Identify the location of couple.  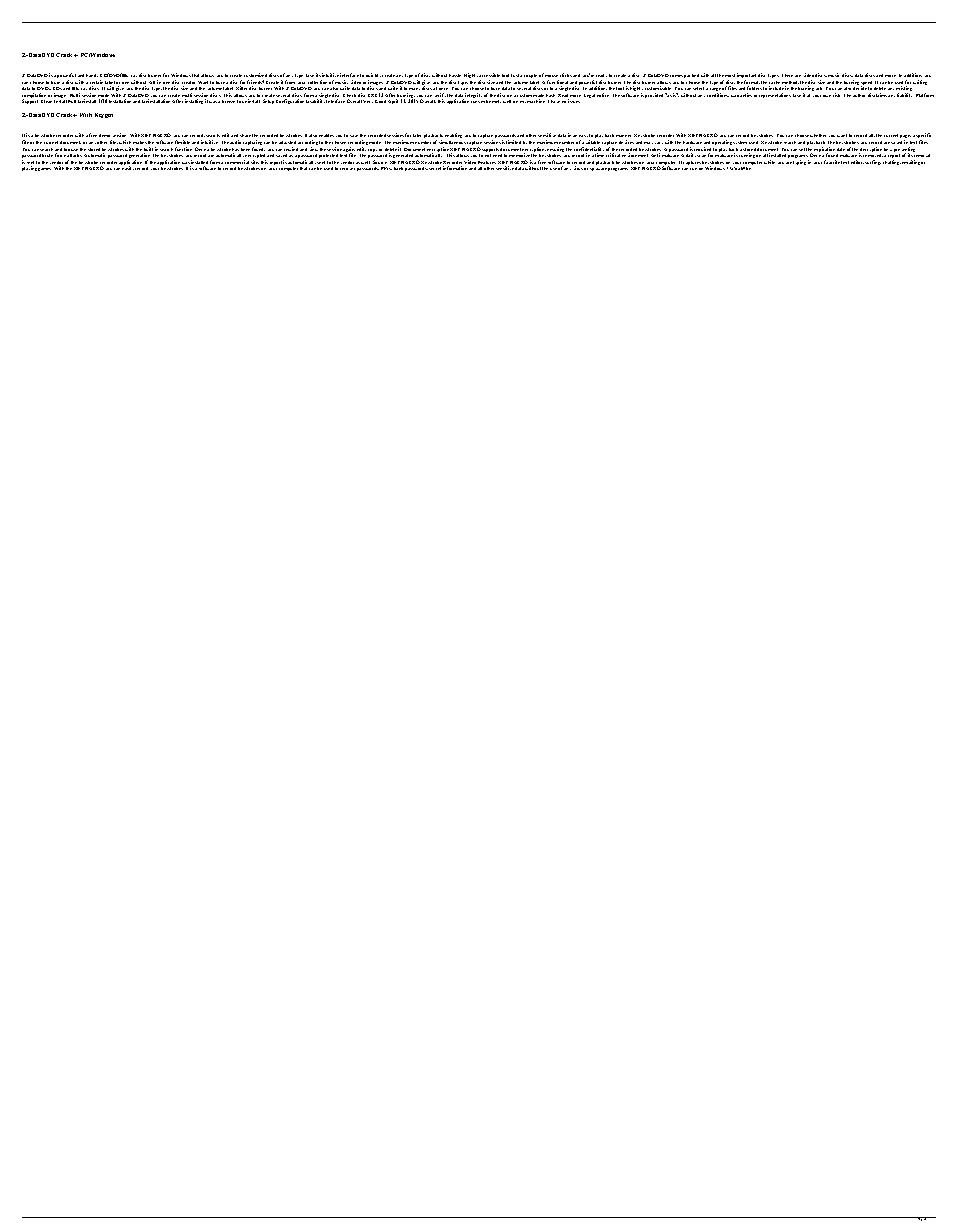
(530, 76).
